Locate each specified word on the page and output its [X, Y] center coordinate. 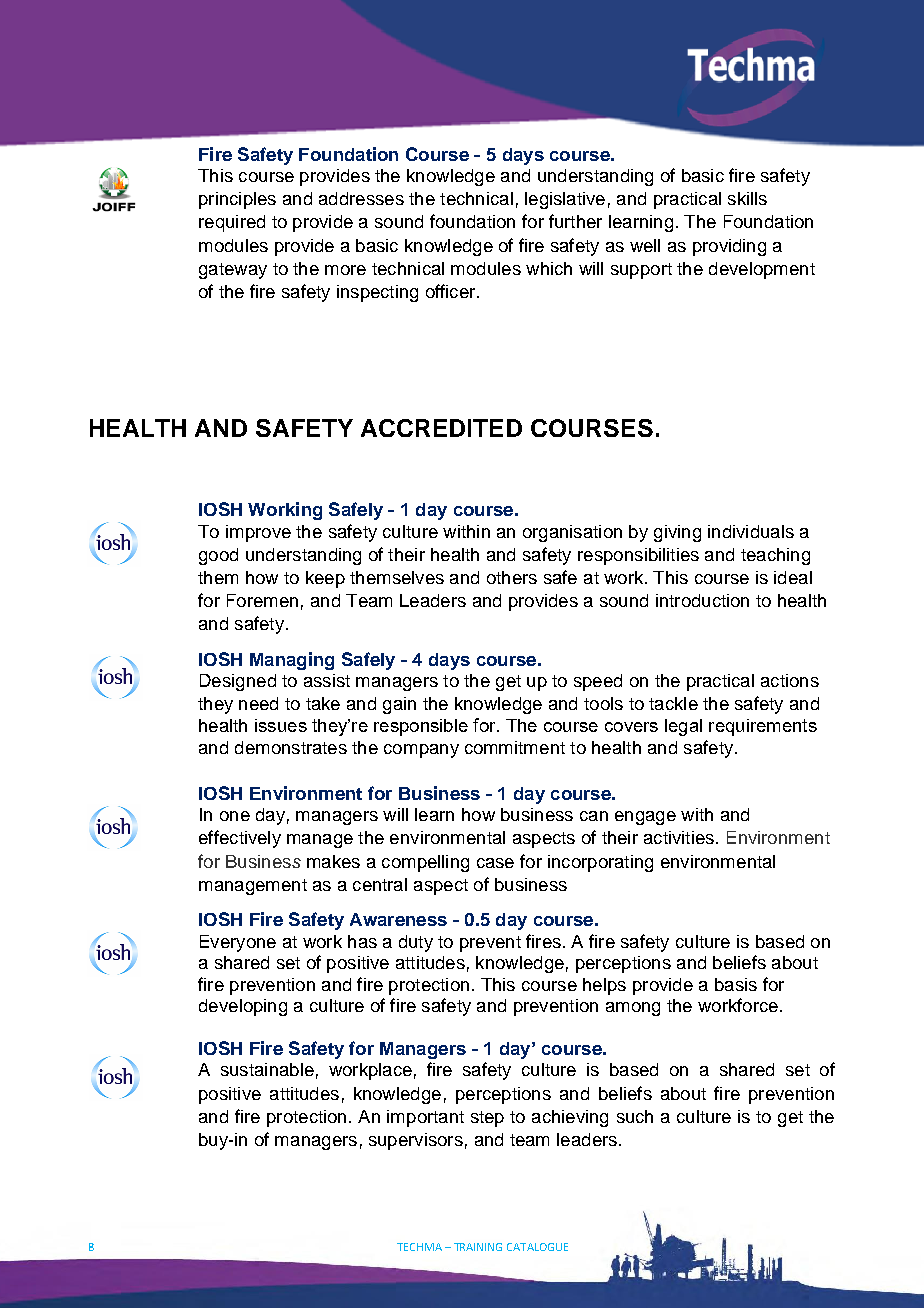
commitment [515, 747]
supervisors [416, 1141]
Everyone [238, 943]
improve [258, 533]
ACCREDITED [441, 428]
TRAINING [478, 1247]
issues [281, 725]
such [635, 1116]
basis [736, 984]
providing [729, 247]
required [232, 223]
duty [416, 943]
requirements [763, 727]
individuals [751, 531]
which [549, 268]
